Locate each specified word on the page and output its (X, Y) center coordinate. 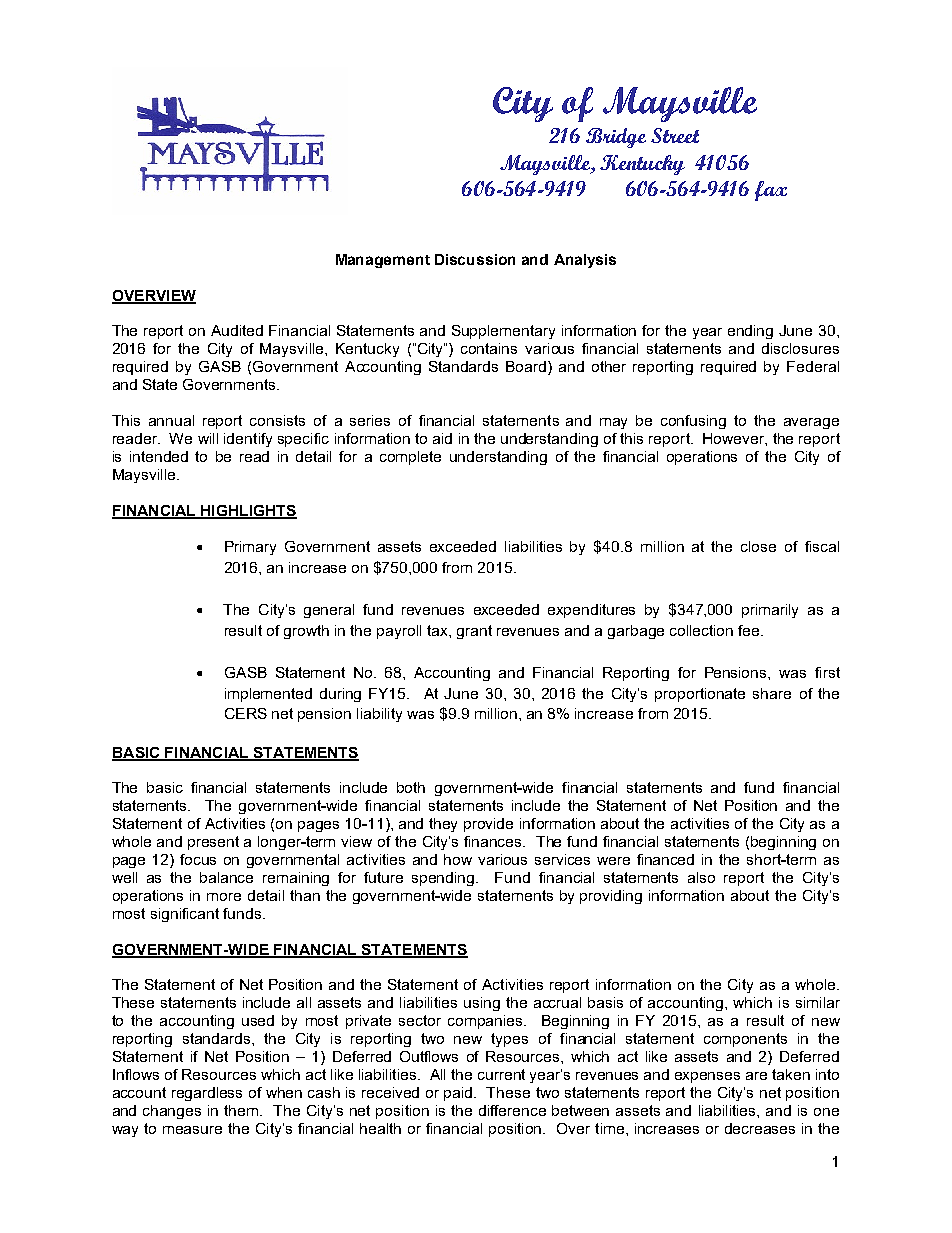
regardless (207, 1094)
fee (750, 630)
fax (771, 191)
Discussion (475, 259)
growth (306, 632)
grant (474, 632)
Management (383, 261)
